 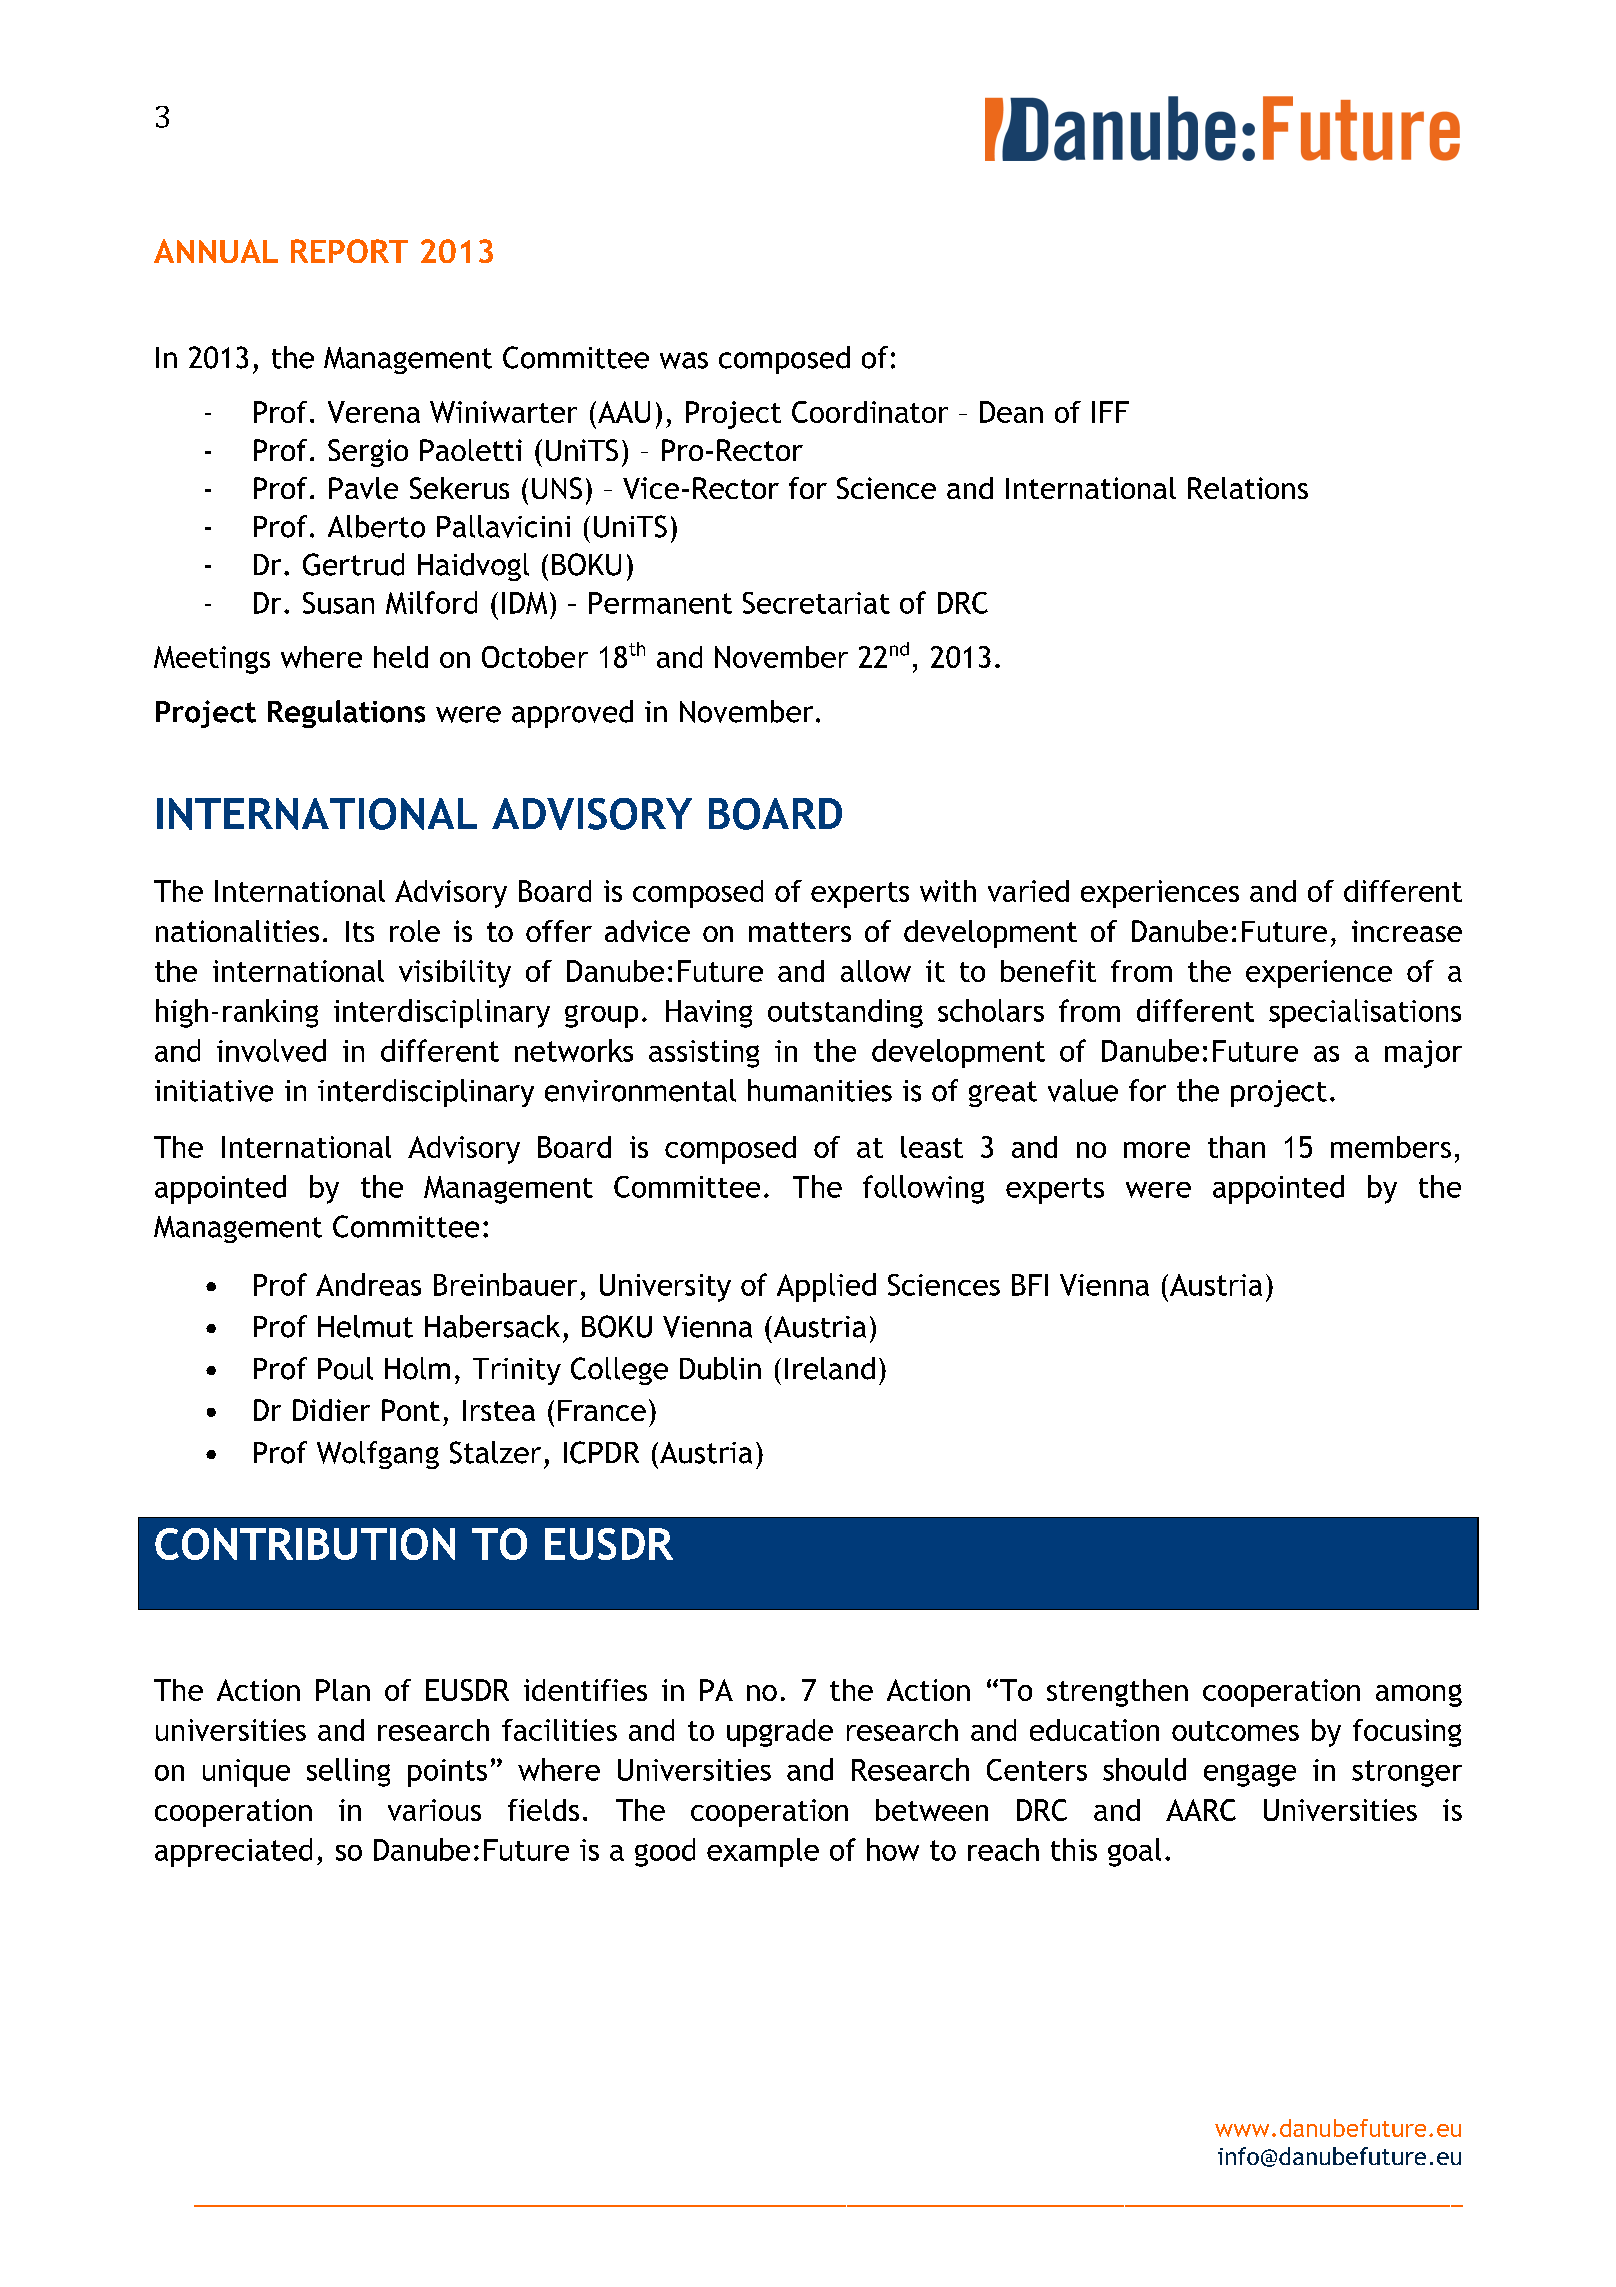 I want to click on was, so click(x=684, y=360).
